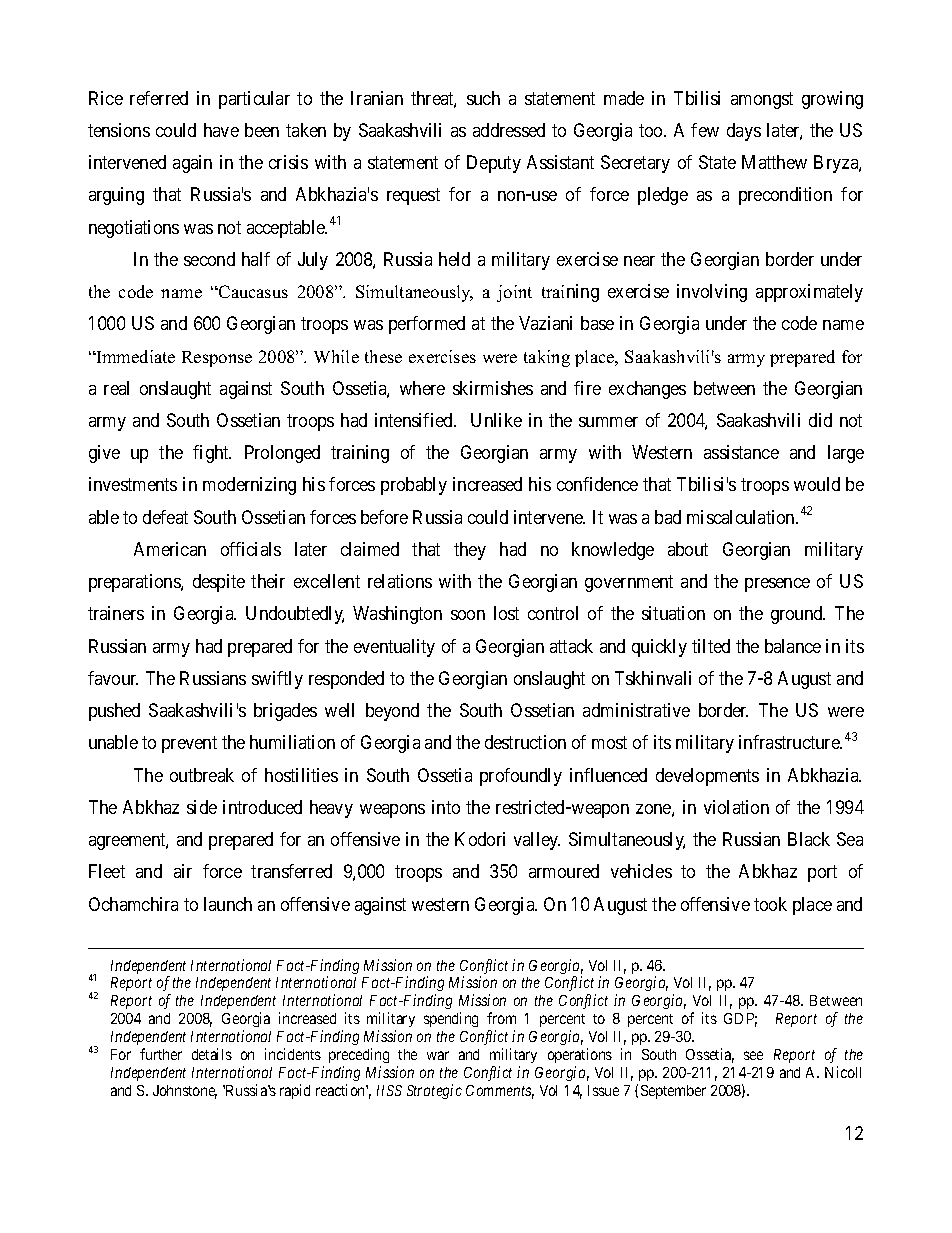 Image resolution: width=952 pixels, height=1233 pixels. I want to click on war, so click(438, 1055).
